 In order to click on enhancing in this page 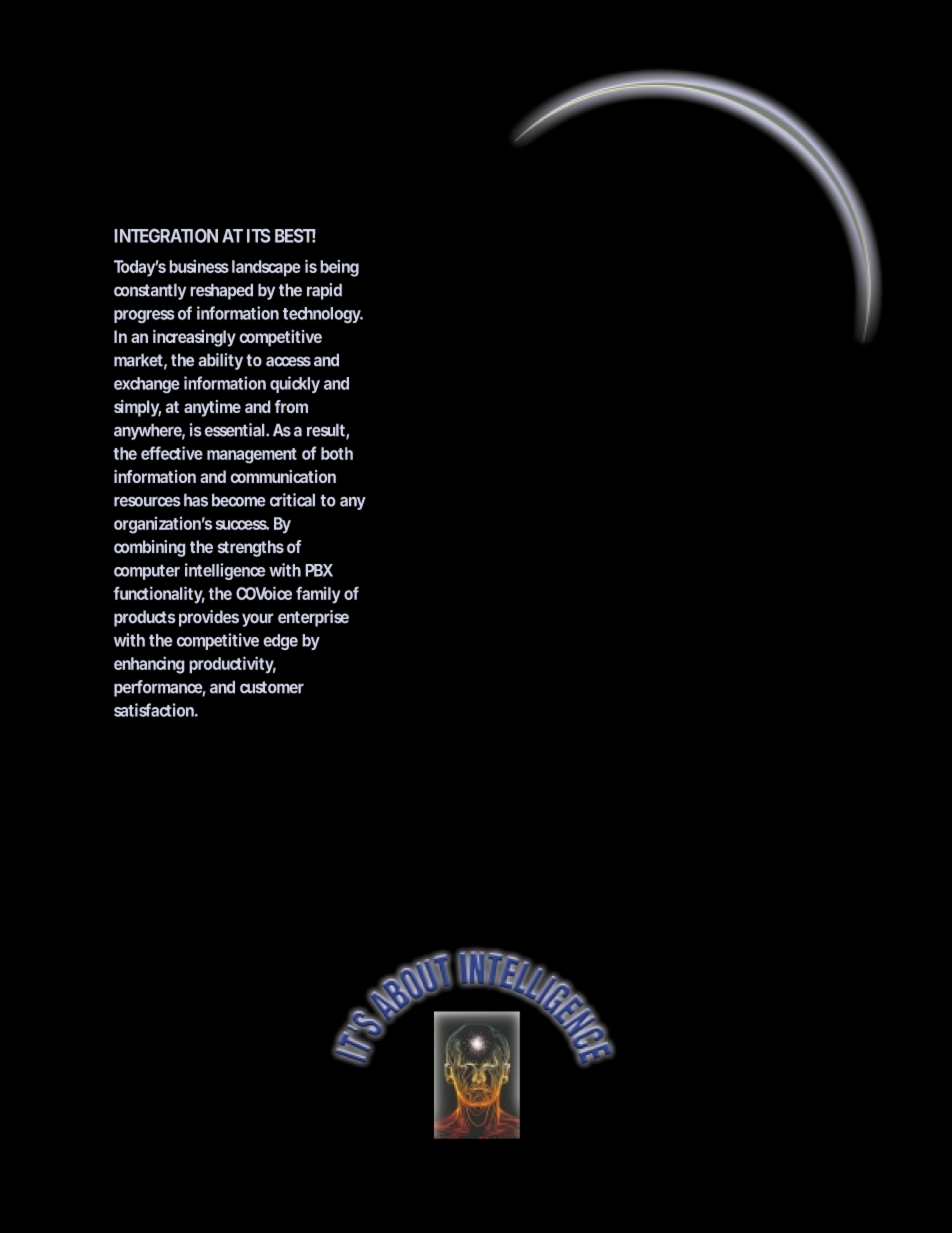, I will do `click(149, 665)`.
